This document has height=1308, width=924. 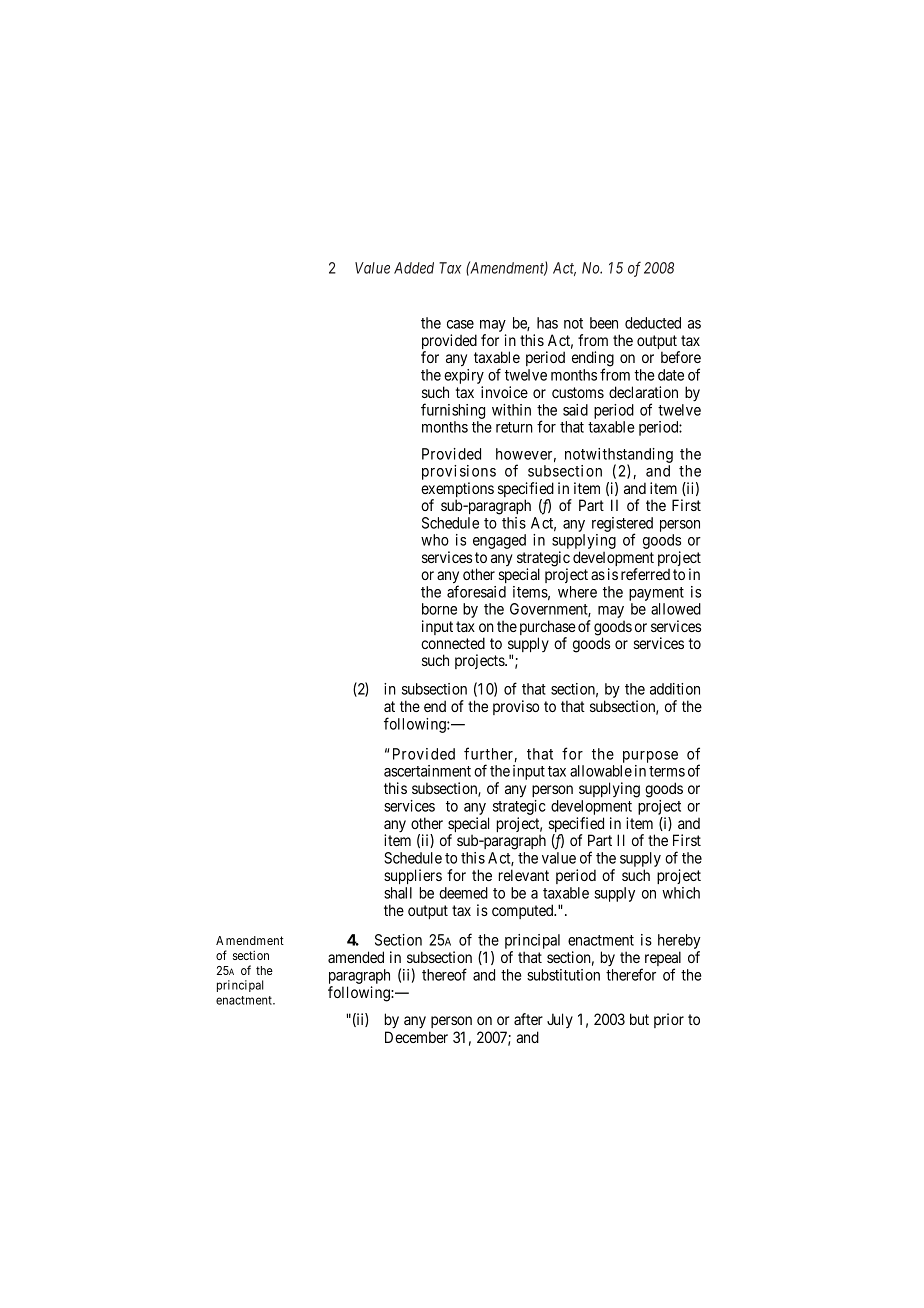 What do you see at coordinates (414, 268) in the document?
I see `Added` at bounding box center [414, 268].
